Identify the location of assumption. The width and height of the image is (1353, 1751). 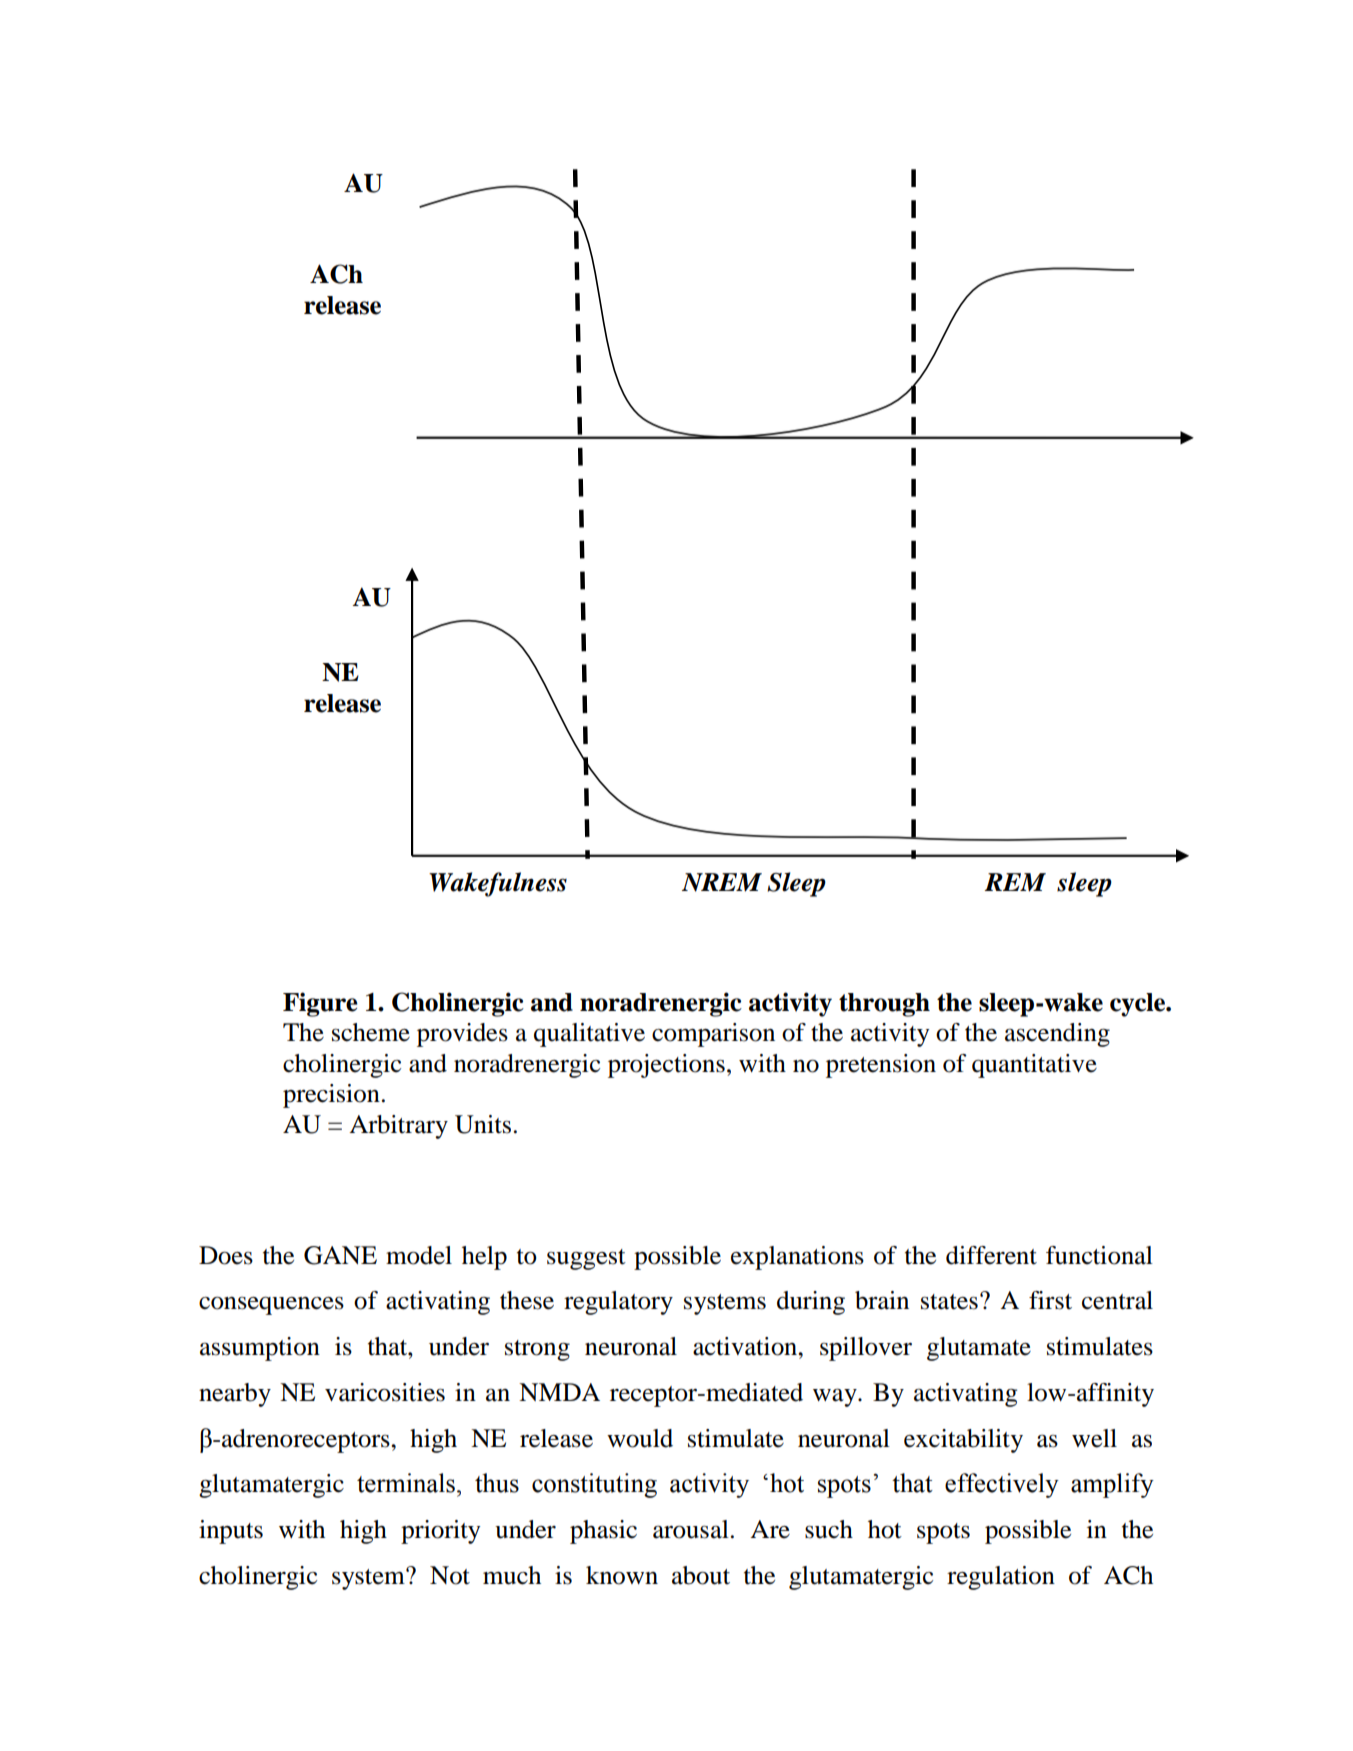
(260, 1349).
